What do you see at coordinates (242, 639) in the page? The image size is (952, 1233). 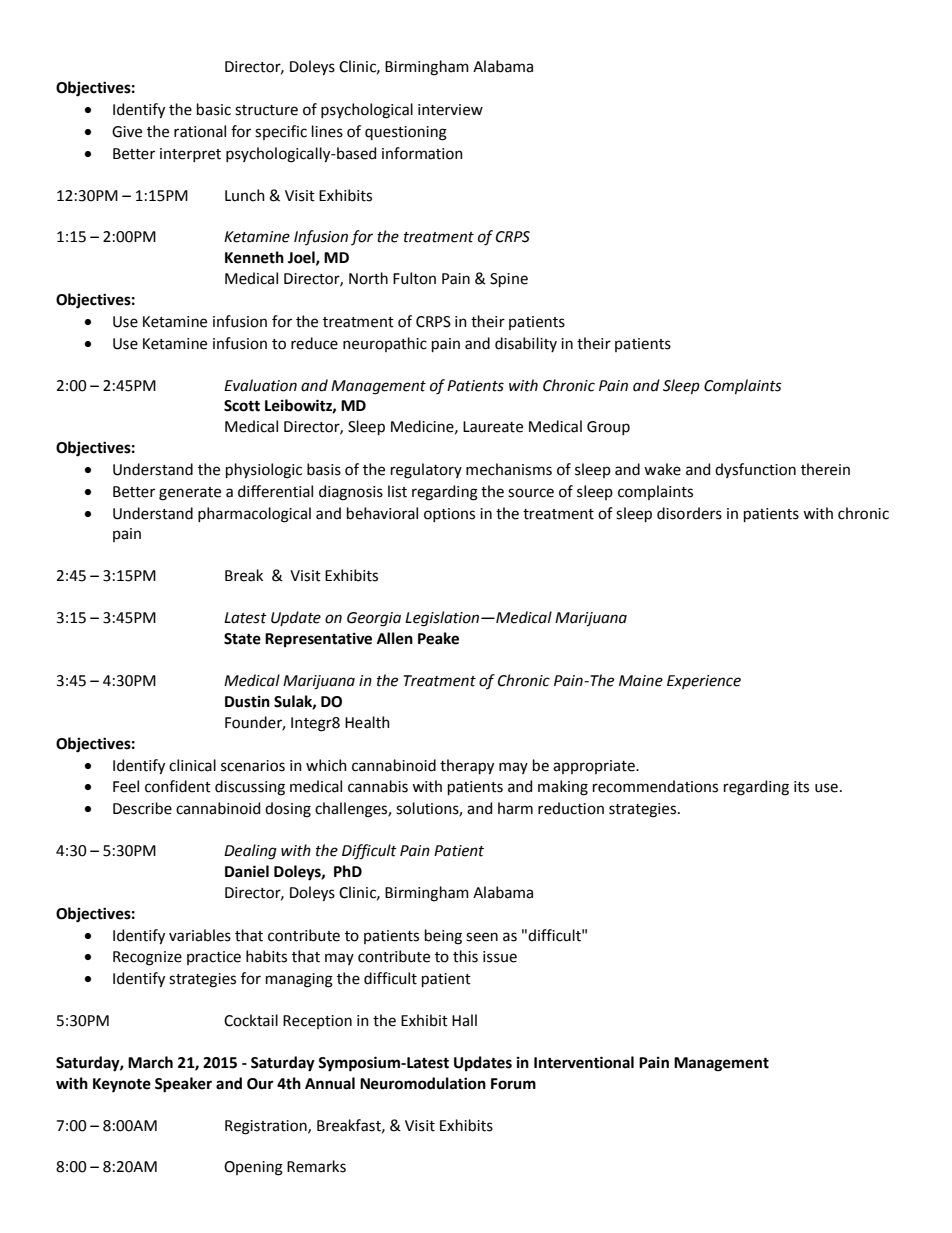 I see `State` at bounding box center [242, 639].
